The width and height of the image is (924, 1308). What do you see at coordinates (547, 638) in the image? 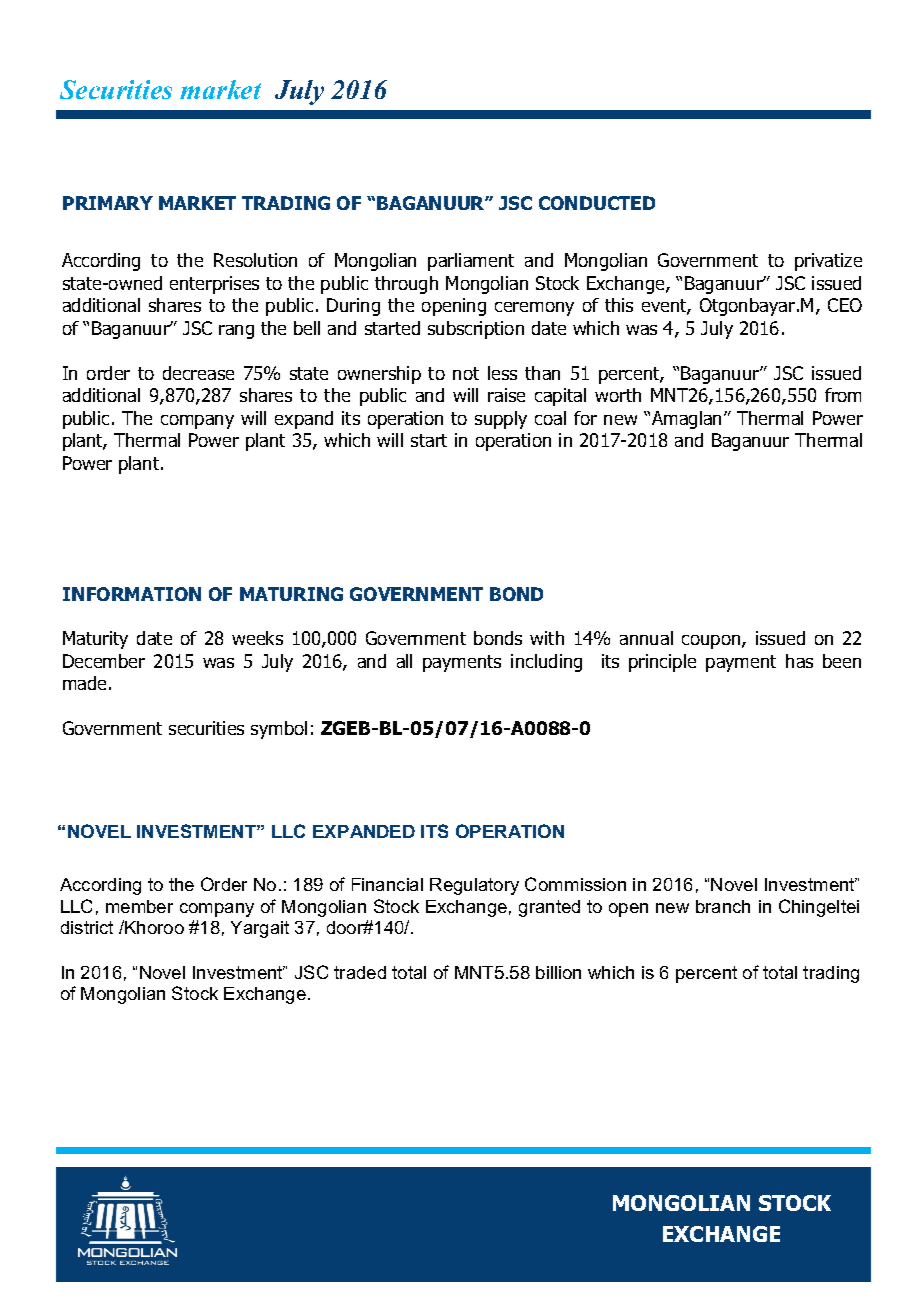
I see `with` at bounding box center [547, 638].
